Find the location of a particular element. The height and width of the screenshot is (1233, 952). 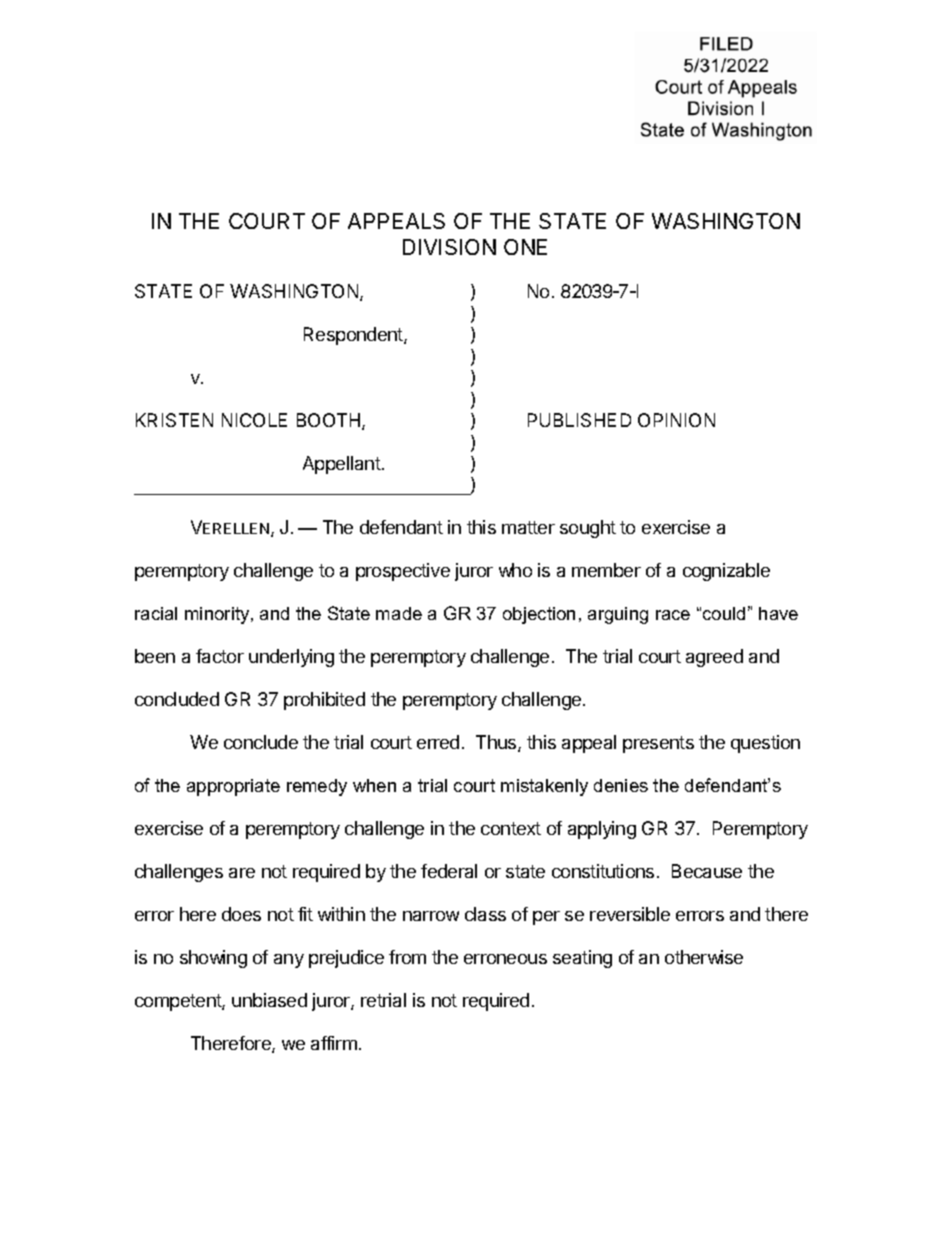

Respondent is located at coordinates (354, 336).
